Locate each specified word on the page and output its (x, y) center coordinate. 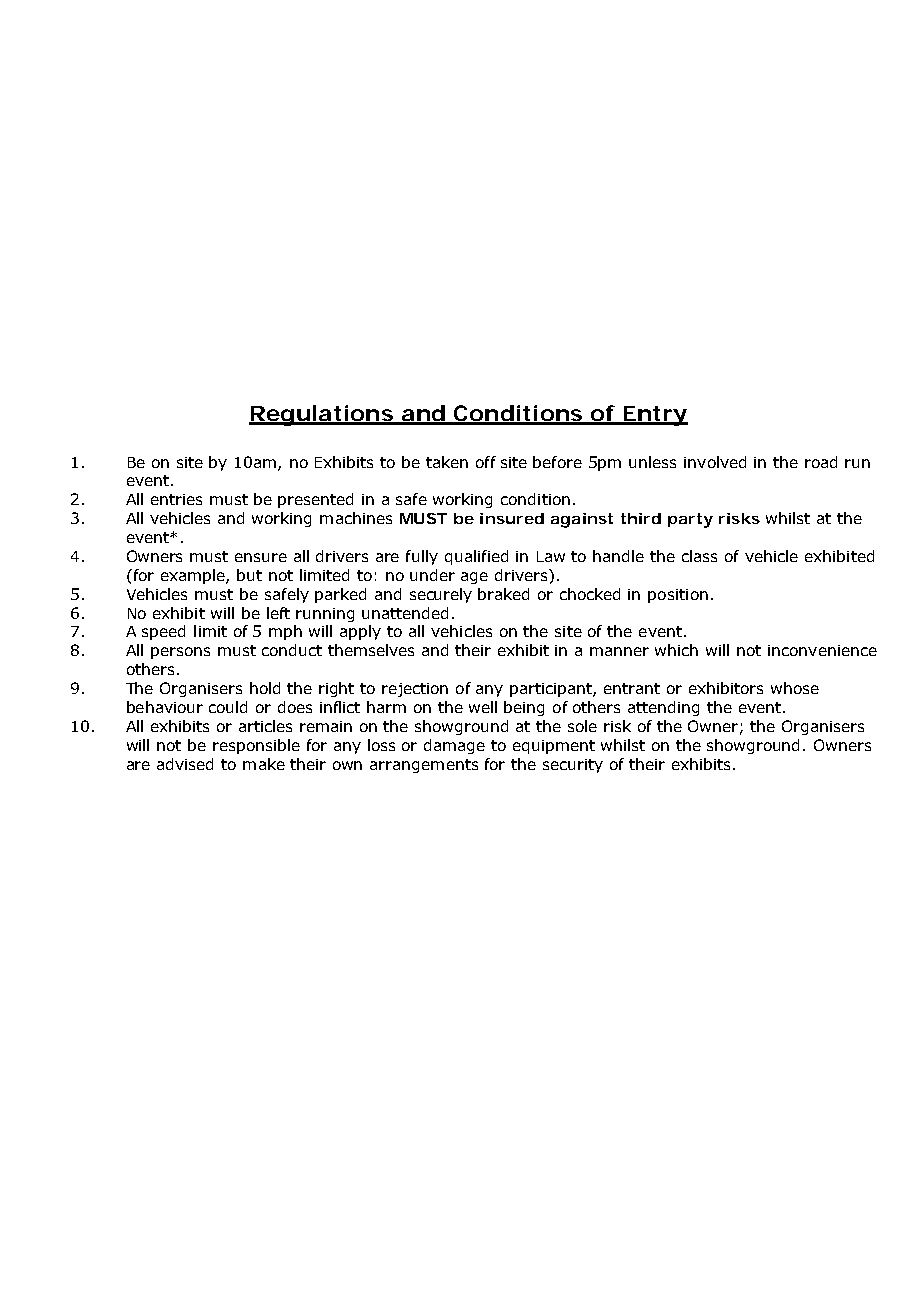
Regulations (321, 415)
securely (441, 595)
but (249, 575)
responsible (256, 746)
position (678, 596)
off (486, 462)
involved (715, 462)
